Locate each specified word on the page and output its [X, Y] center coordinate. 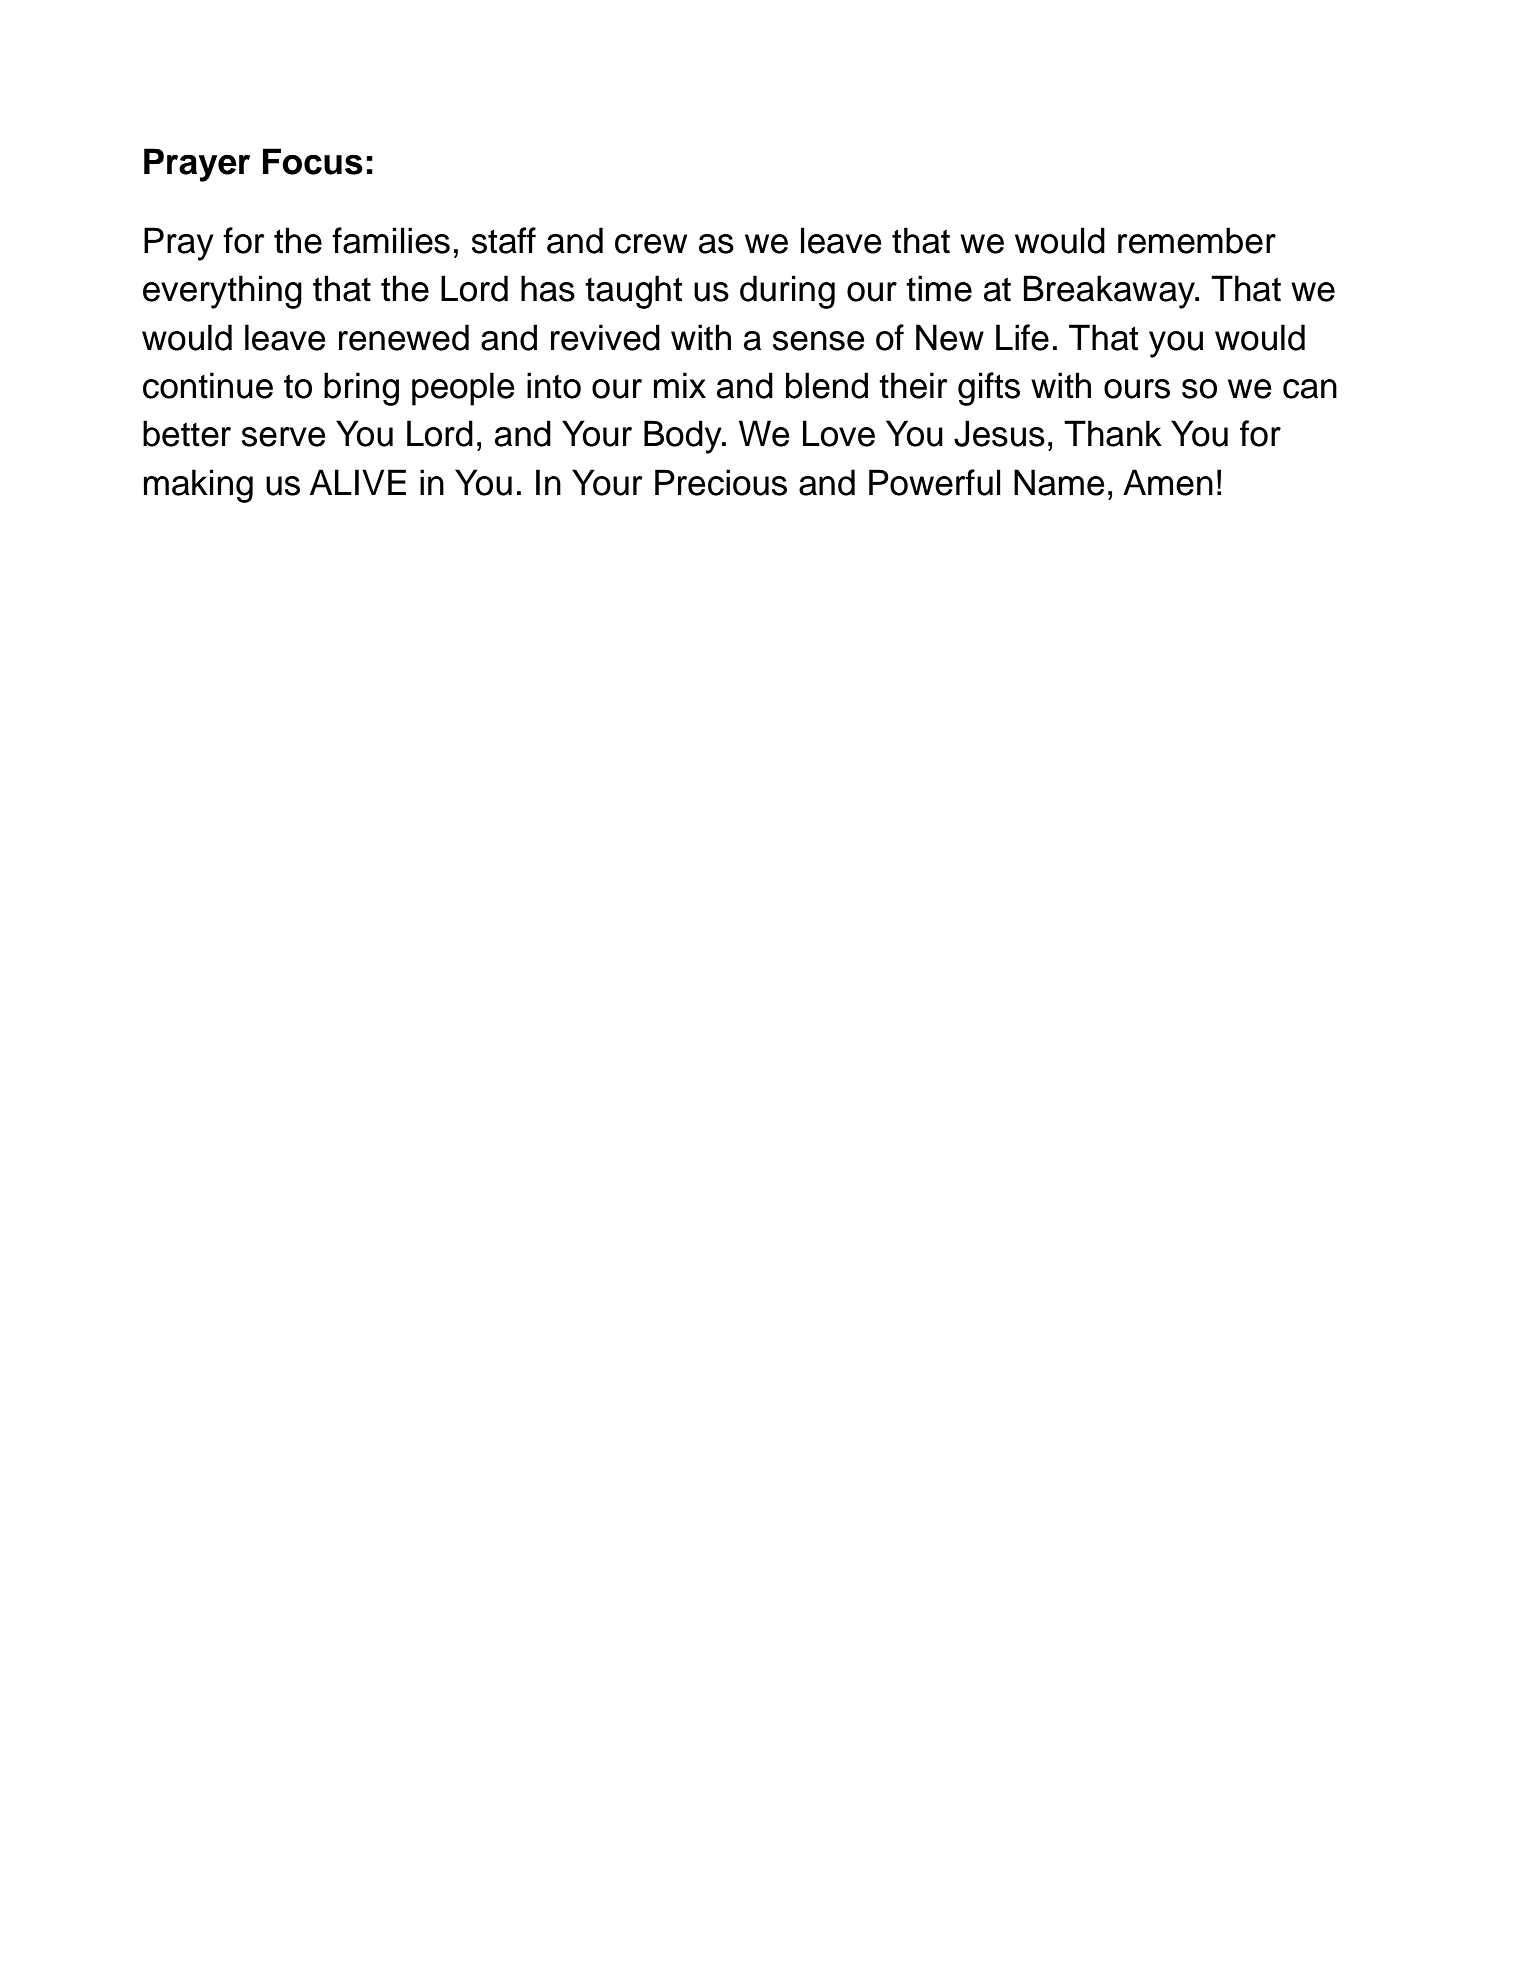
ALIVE [358, 482]
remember [1197, 240]
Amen [1168, 482]
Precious [721, 482]
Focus [313, 161]
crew [651, 244]
